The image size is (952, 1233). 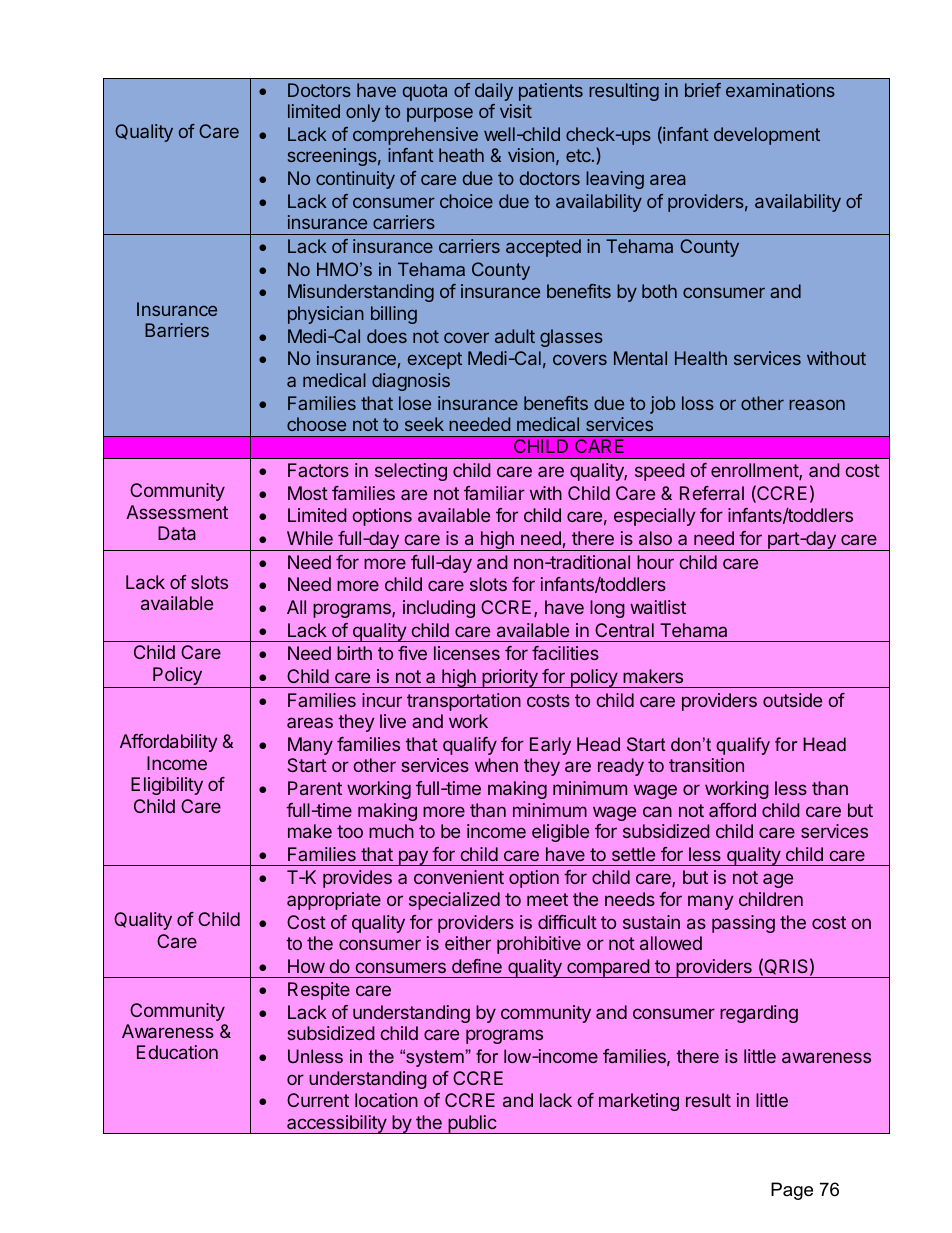 I want to click on transition, so click(x=706, y=765).
